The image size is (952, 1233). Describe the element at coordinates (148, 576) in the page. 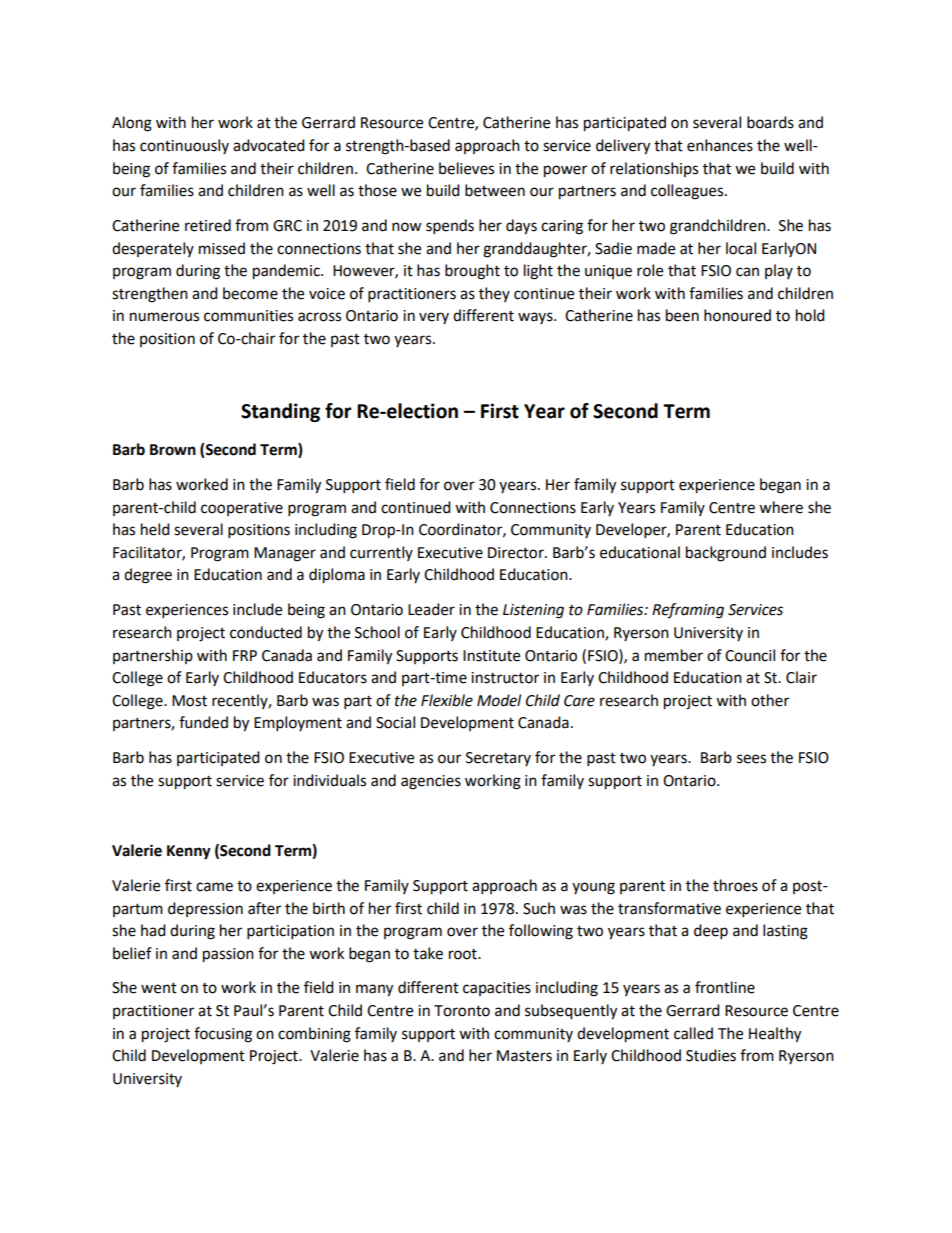

I see `degree` at that location.
